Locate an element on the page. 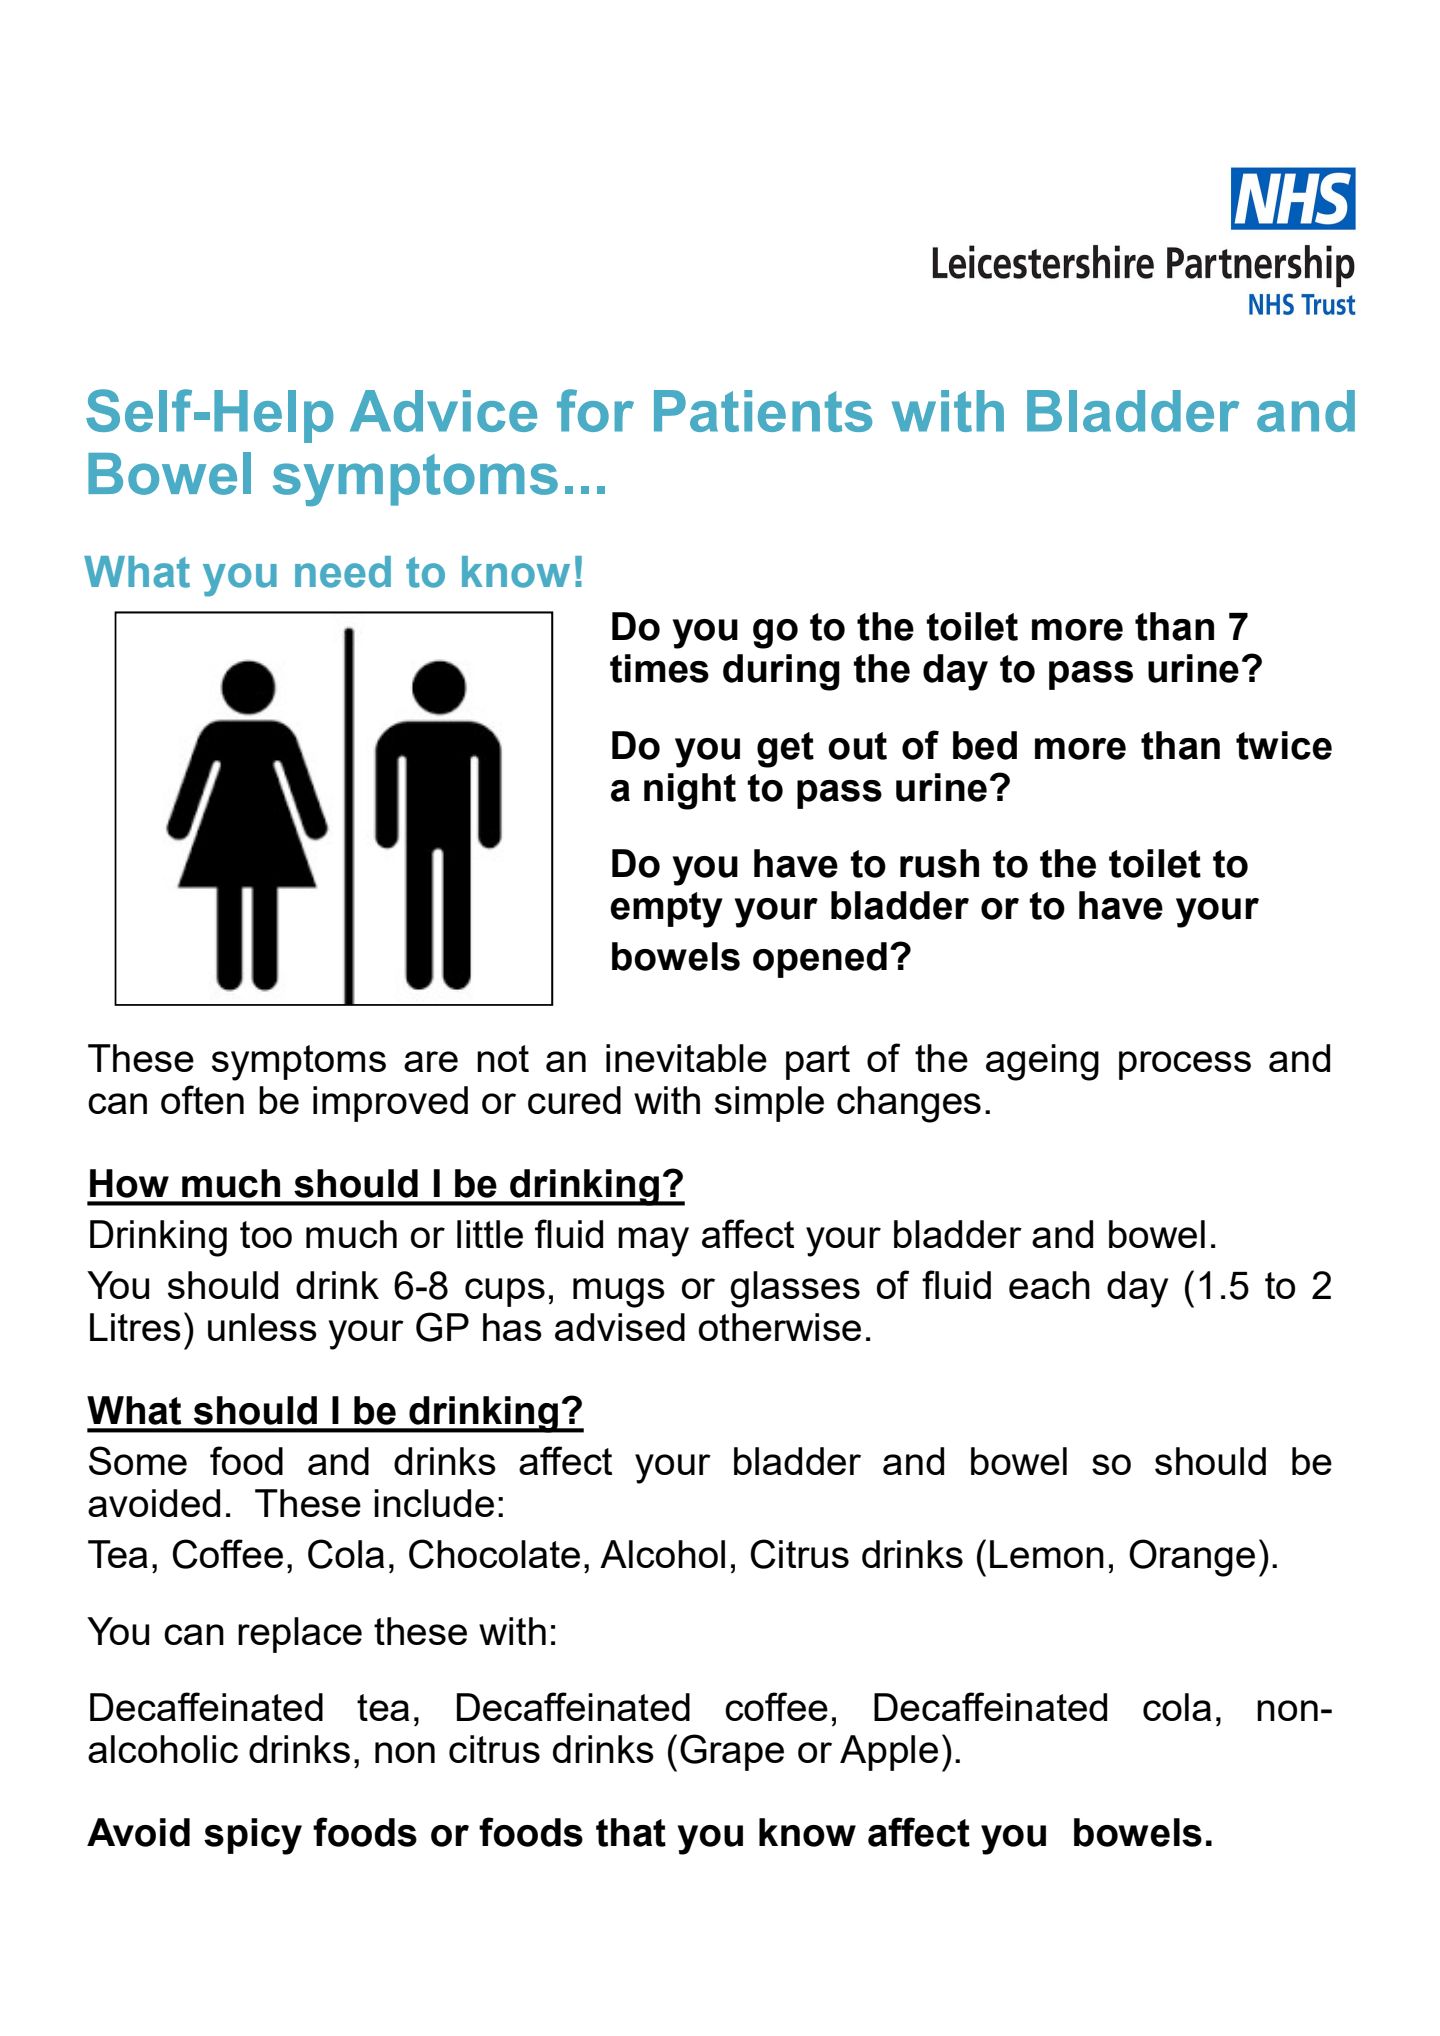  spicy is located at coordinates (253, 1836).
